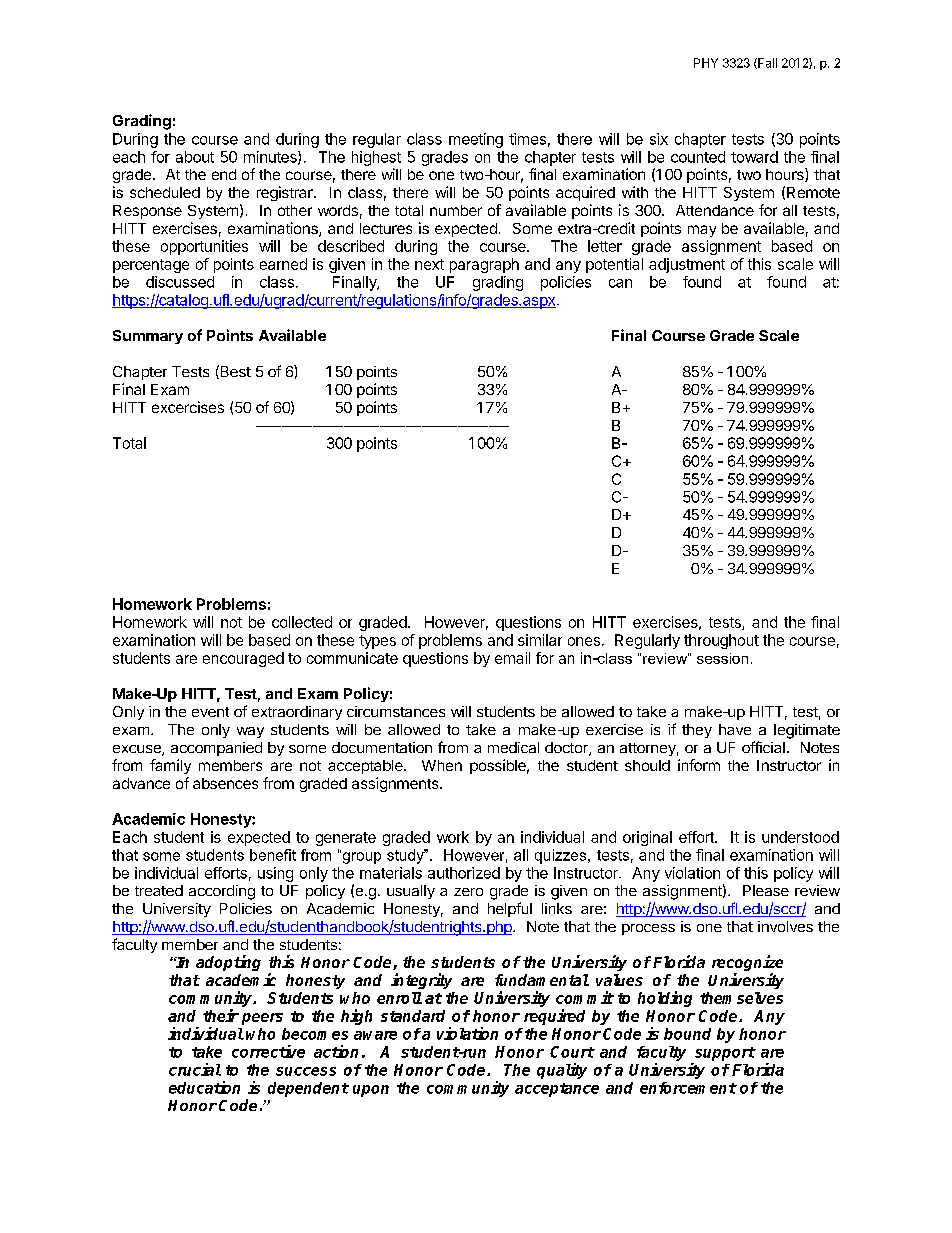  Describe the element at coordinates (540, 640) in the screenshot. I see `similar` at that location.
